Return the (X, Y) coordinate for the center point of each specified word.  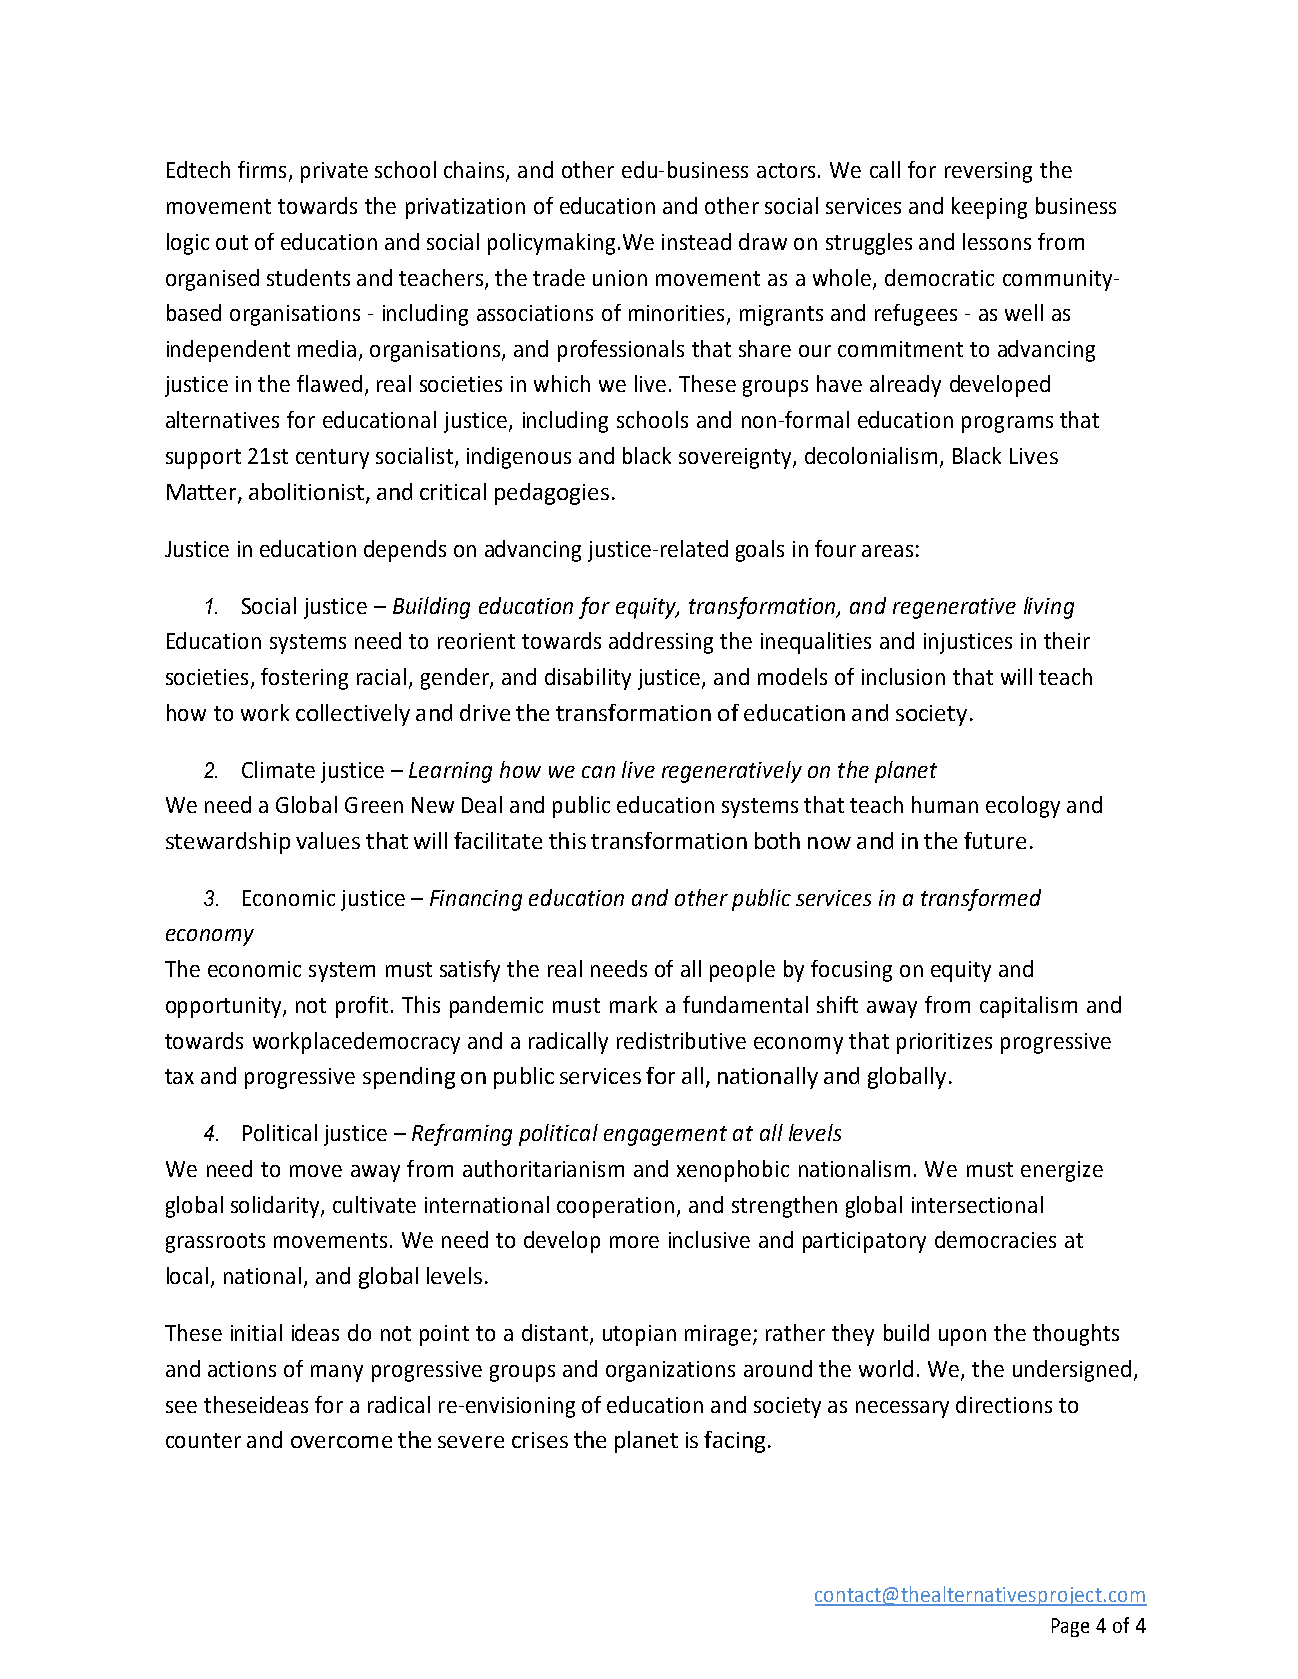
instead (696, 241)
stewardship (228, 843)
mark (633, 1004)
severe (471, 1442)
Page (1070, 1627)
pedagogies (552, 494)
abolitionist (306, 491)
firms (262, 169)
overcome (341, 1442)
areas (887, 551)
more (634, 1242)
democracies (995, 1239)
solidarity (276, 1207)
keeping (989, 208)
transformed (981, 900)
